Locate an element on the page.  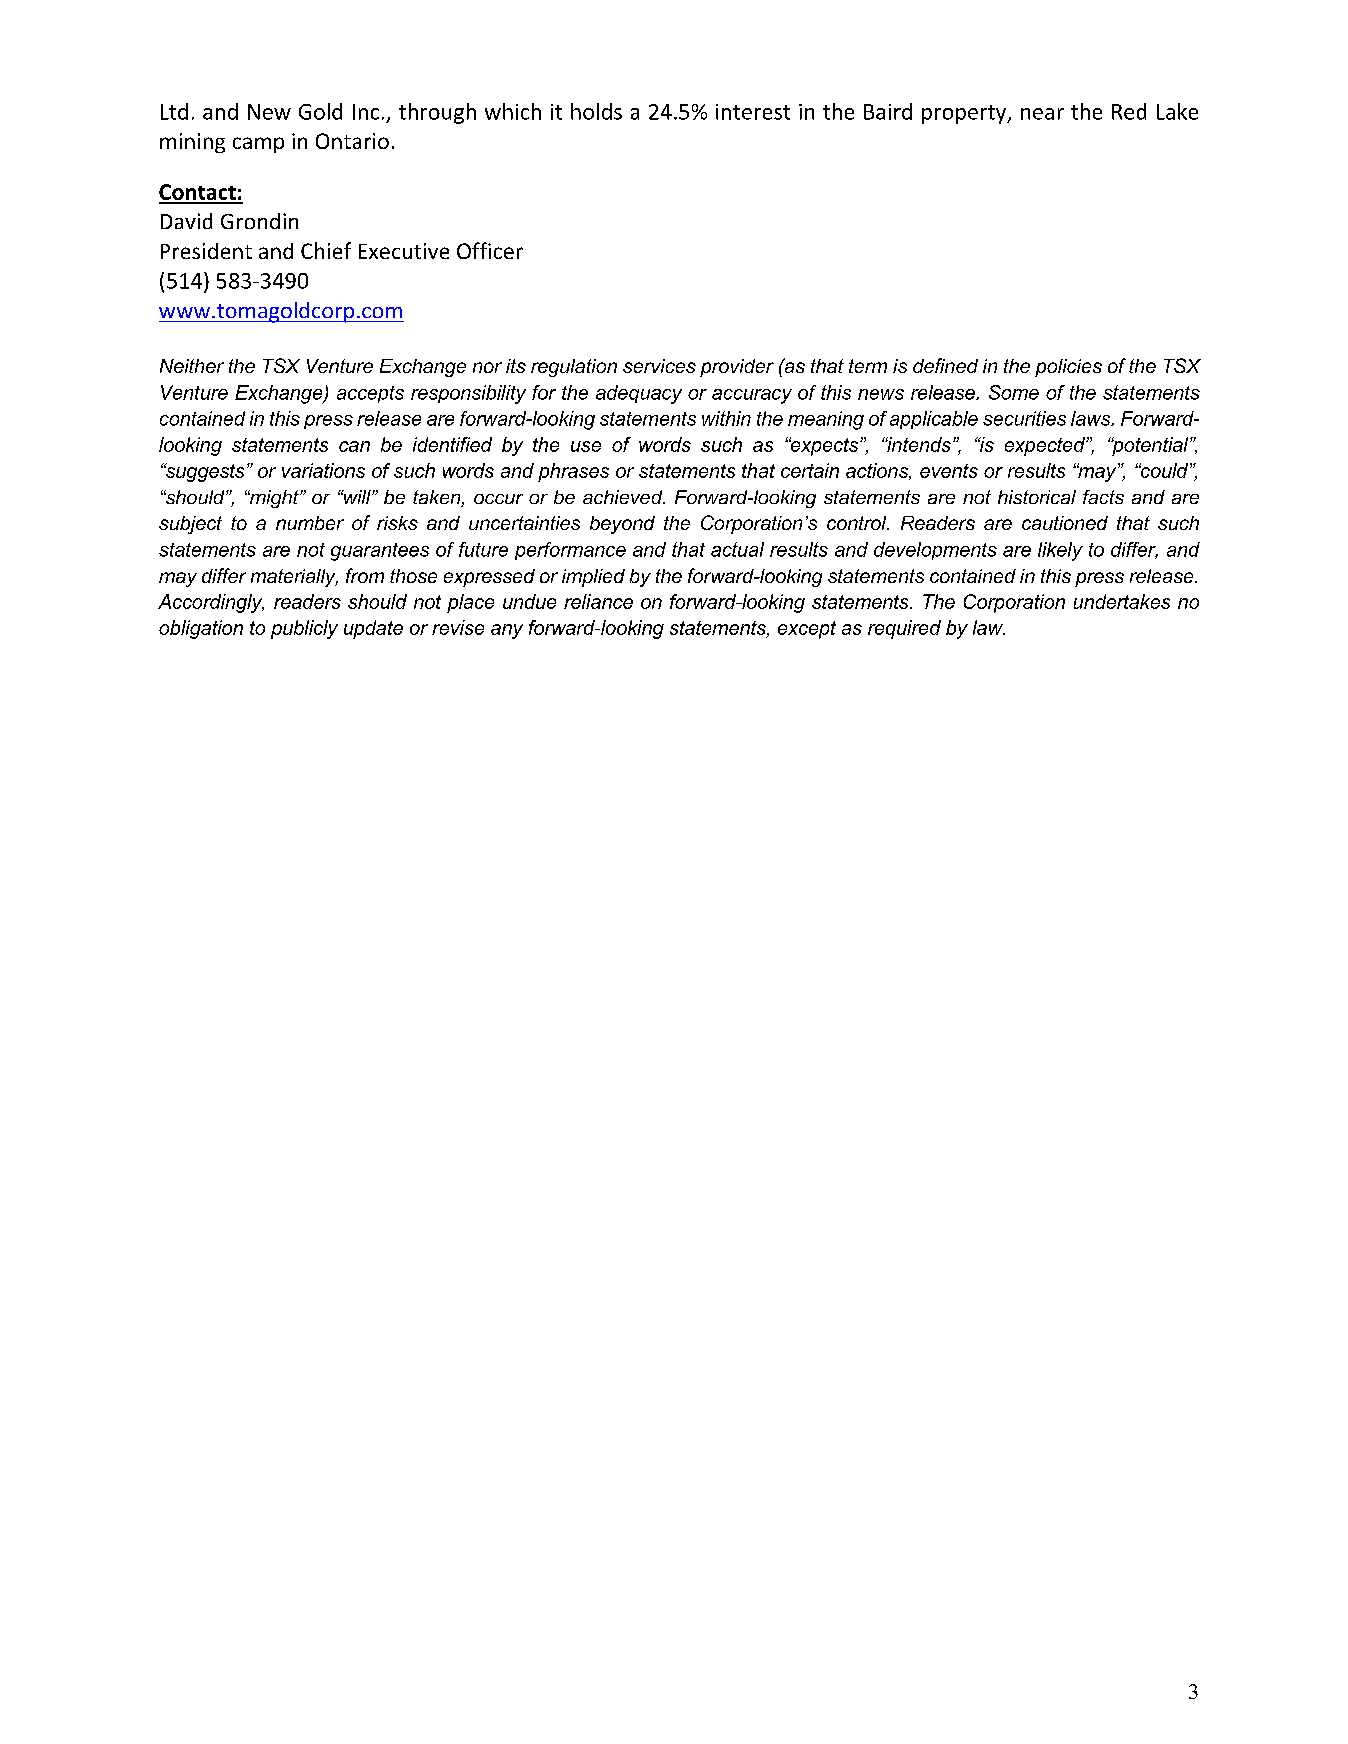
might is located at coordinates (274, 499).
